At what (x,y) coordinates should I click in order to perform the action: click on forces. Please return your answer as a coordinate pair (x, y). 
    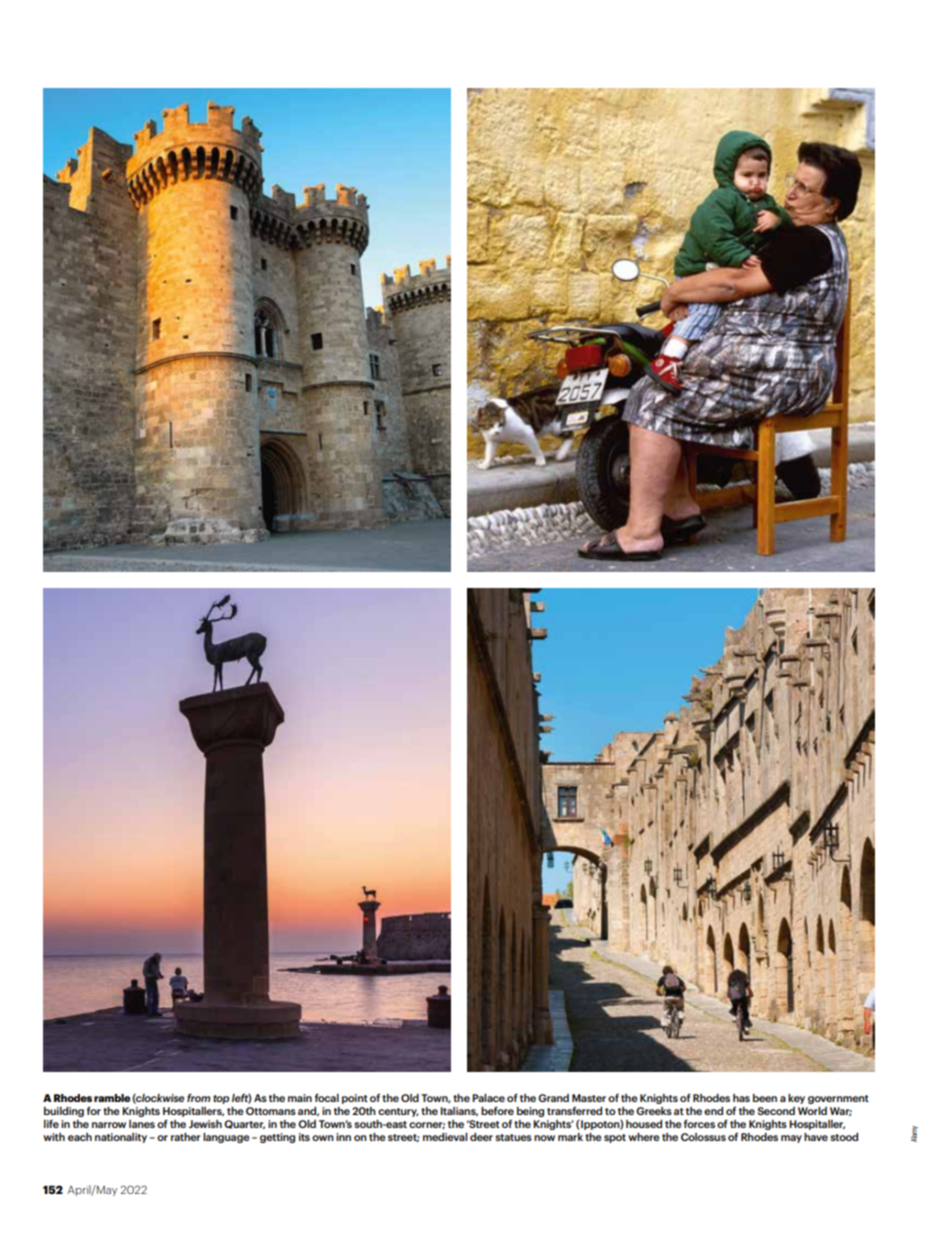
    Looking at the image, I should click on (699, 1123).
